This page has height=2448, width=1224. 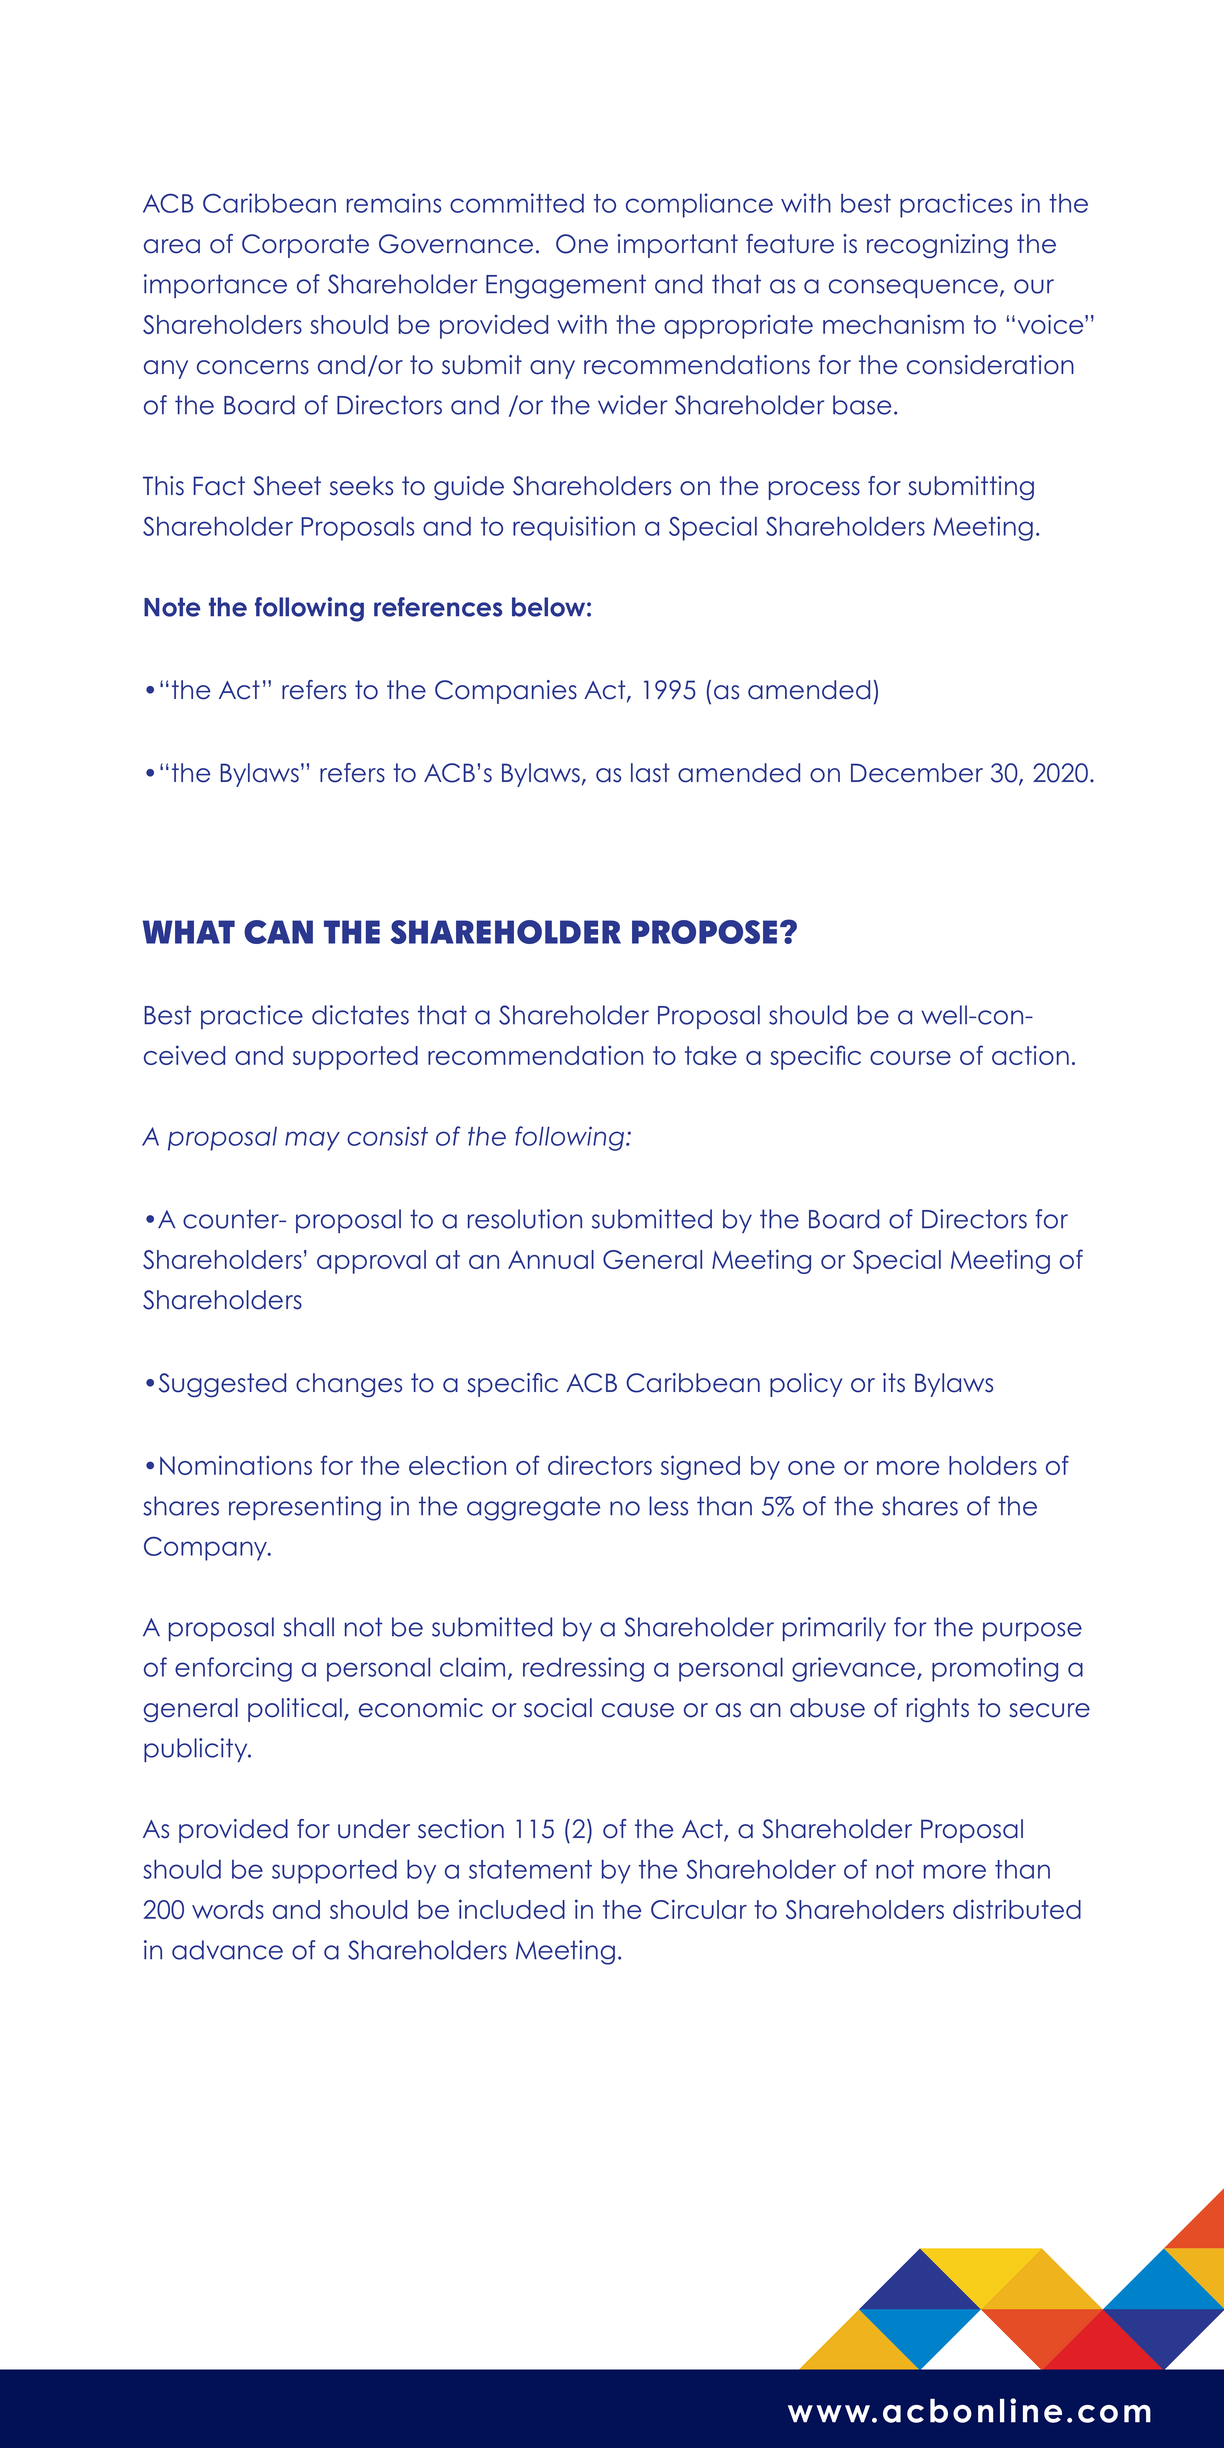 I want to click on Engagement, so click(x=566, y=286).
